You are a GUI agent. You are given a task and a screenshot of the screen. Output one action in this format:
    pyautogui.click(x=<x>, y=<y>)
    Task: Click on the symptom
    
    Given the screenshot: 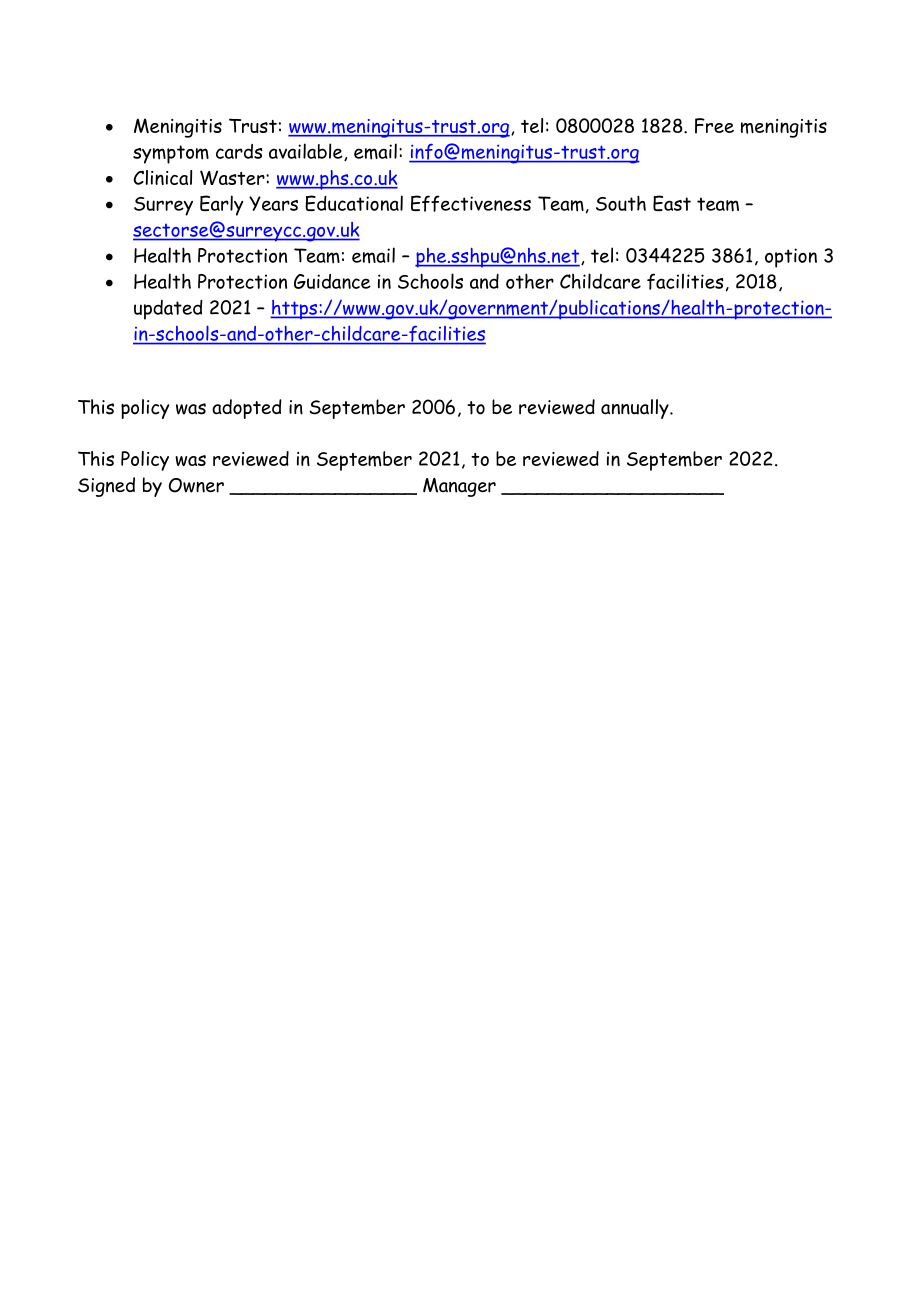 What is the action you would take?
    pyautogui.click(x=171, y=154)
